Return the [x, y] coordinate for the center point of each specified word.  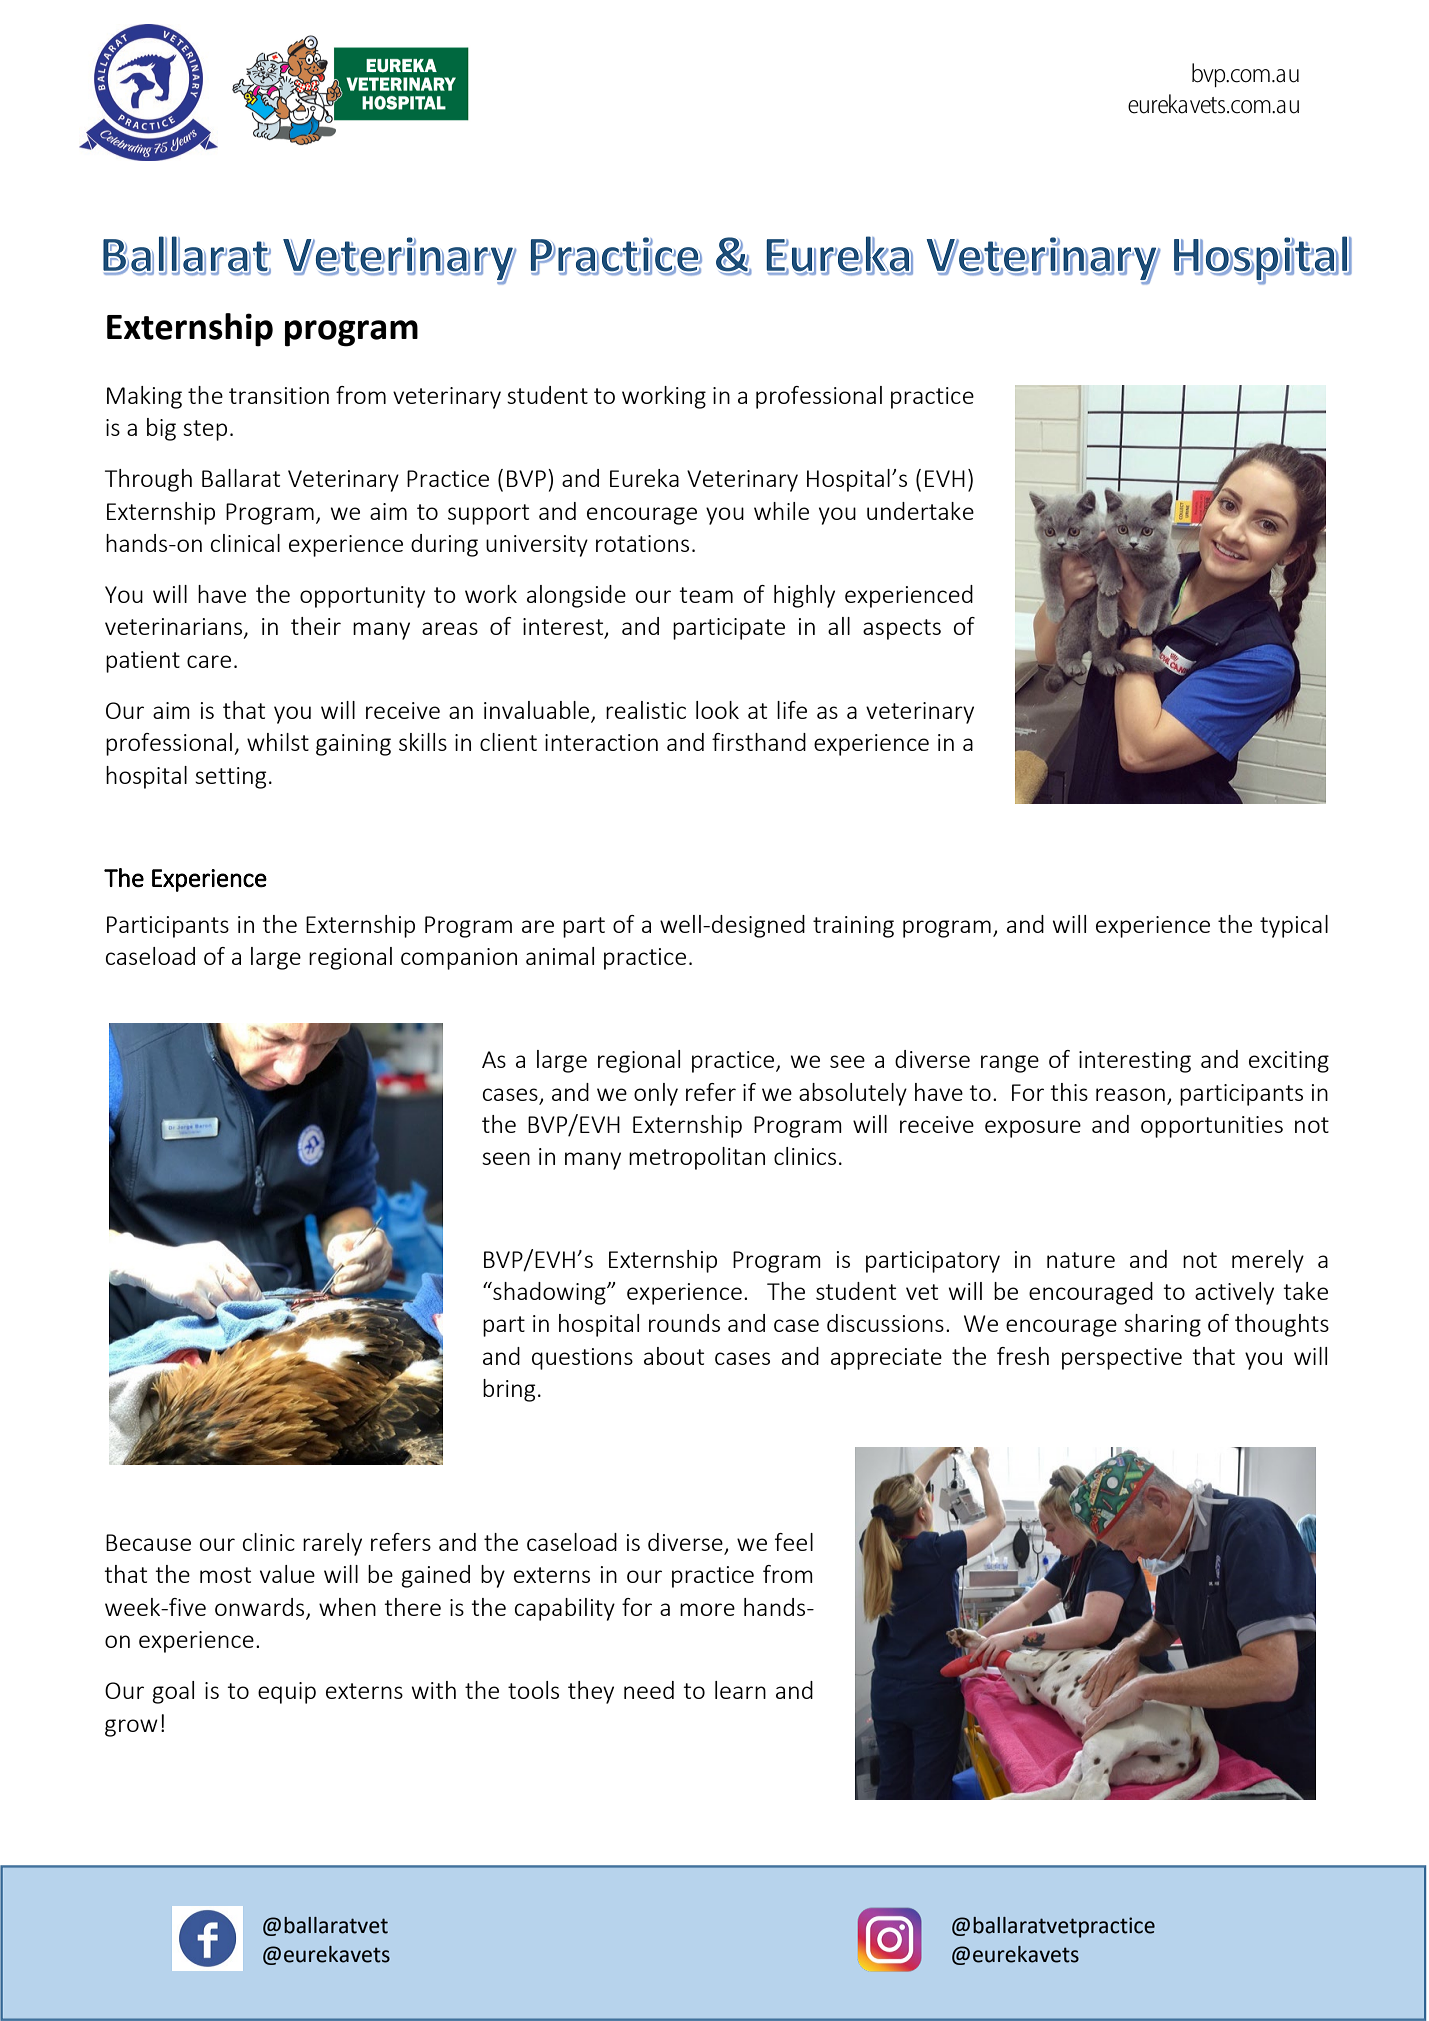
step [205, 430]
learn [740, 1690]
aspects [902, 629]
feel [794, 1542]
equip [287, 1693]
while [781, 511]
